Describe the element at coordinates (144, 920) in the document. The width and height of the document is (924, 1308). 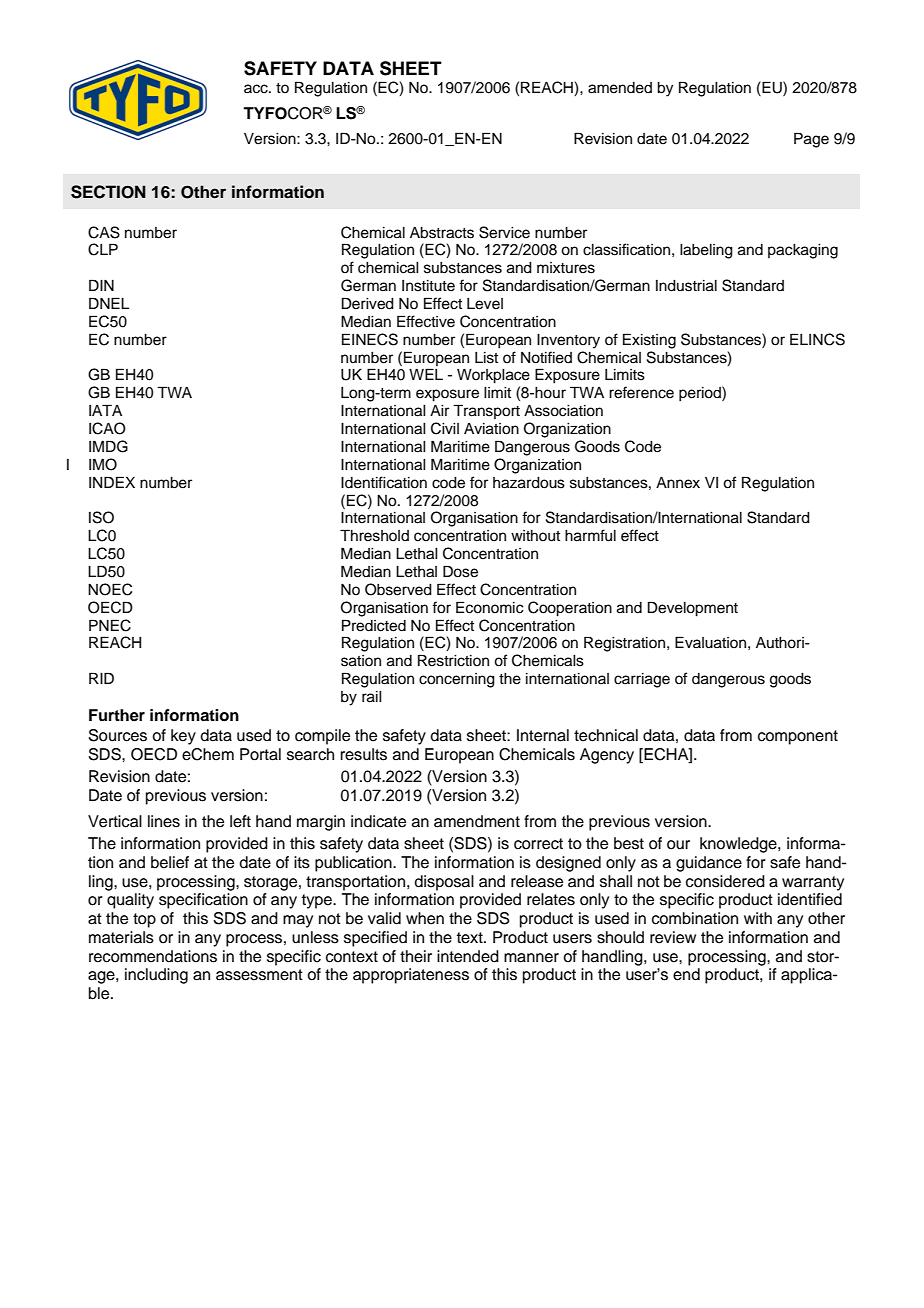
I see `top` at that location.
